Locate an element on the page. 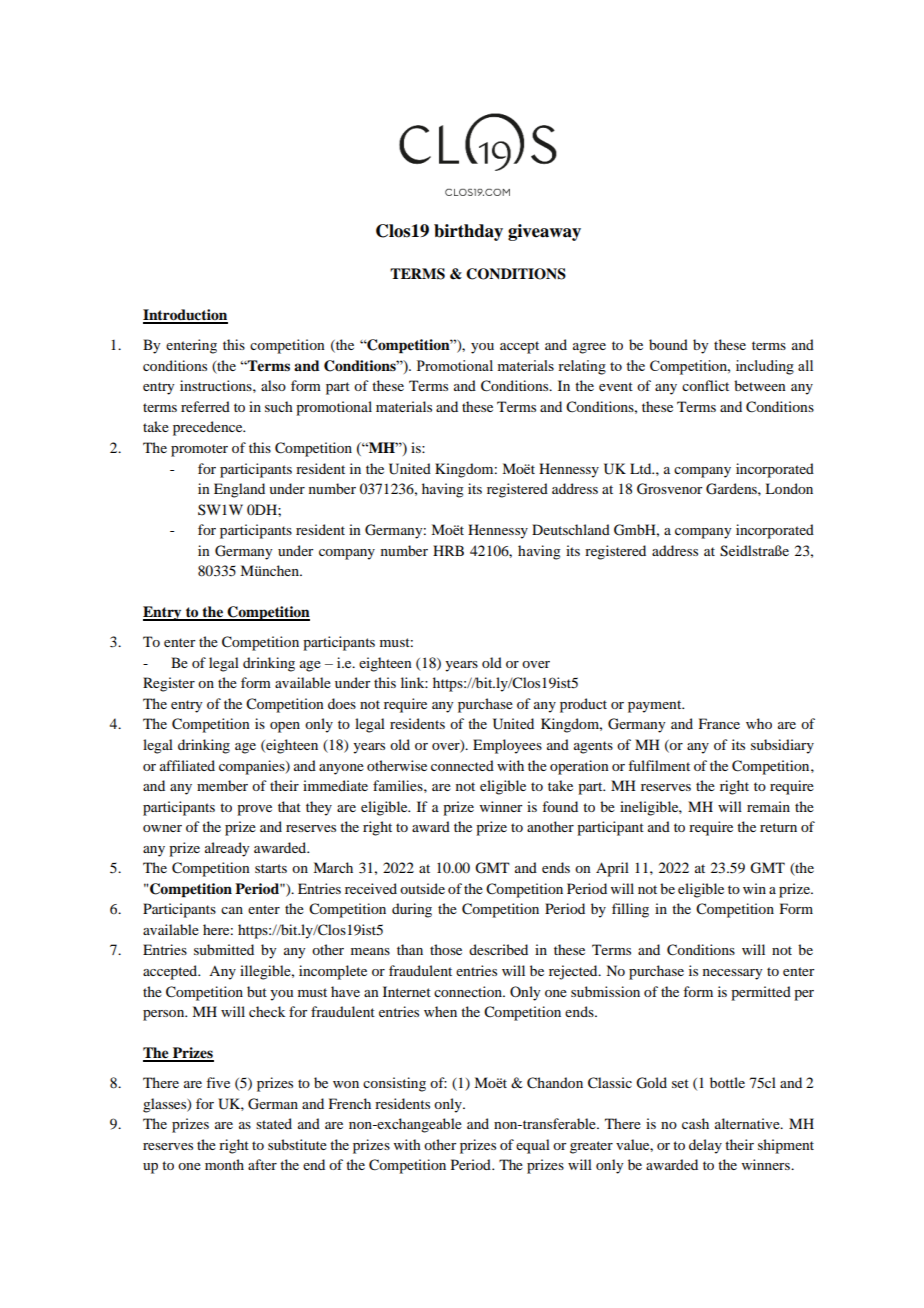 This document has width=924, height=1308. birthday is located at coordinates (468, 232).
